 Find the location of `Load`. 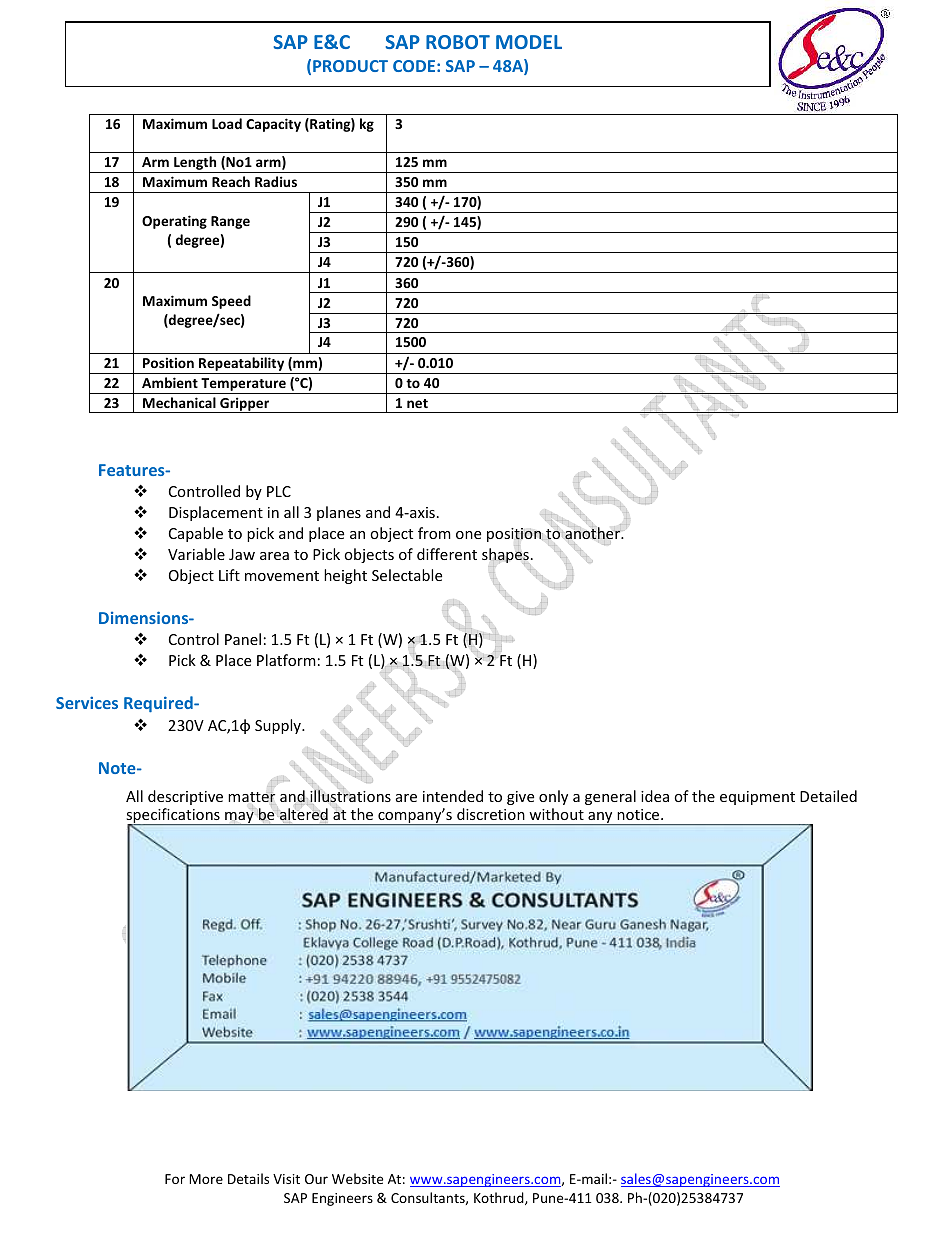

Load is located at coordinates (227, 123).
